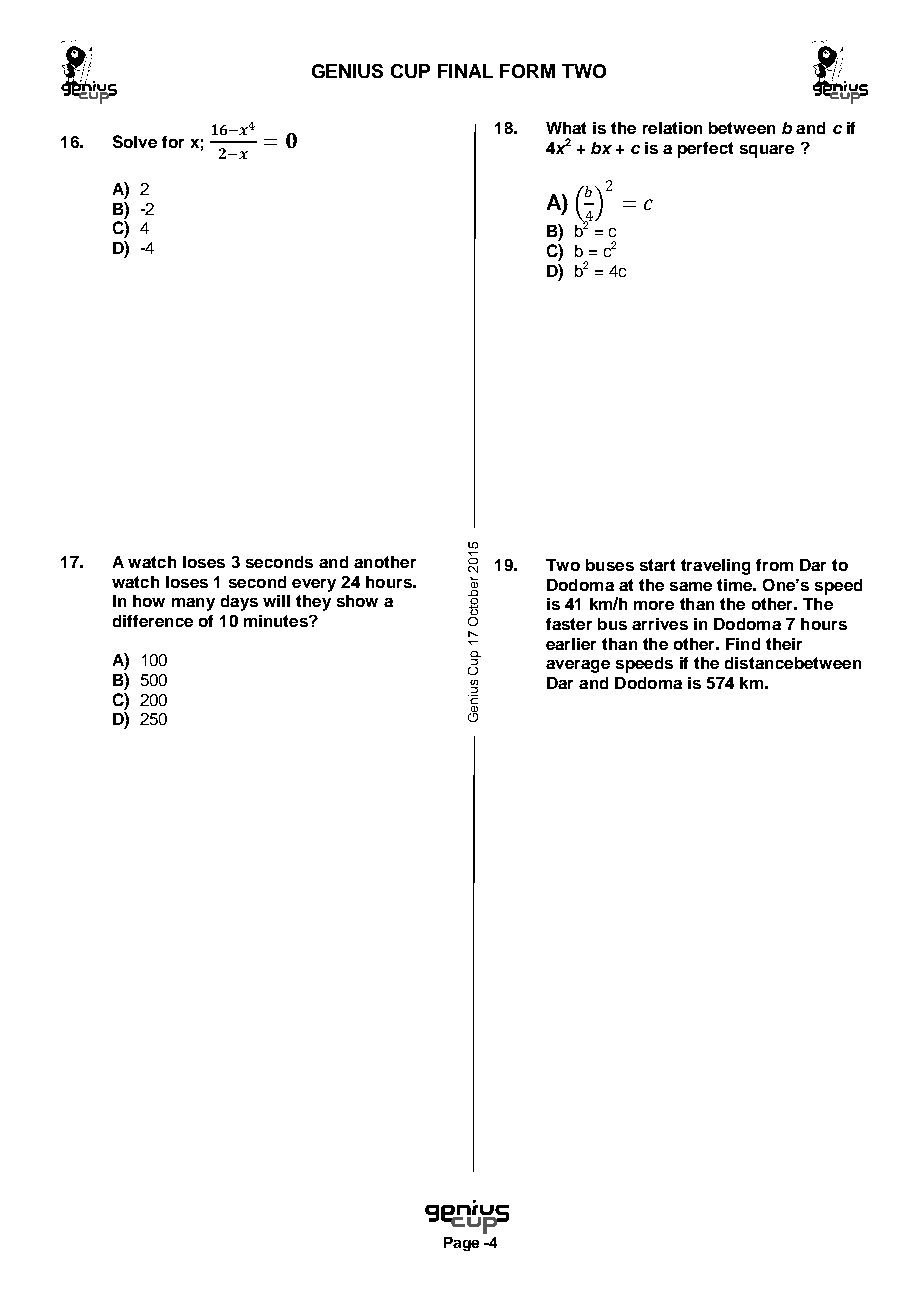 This image has height=1308, width=924. What do you see at coordinates (672, 128) in the image?
I see `relation` at bounding box center [672, 128].
